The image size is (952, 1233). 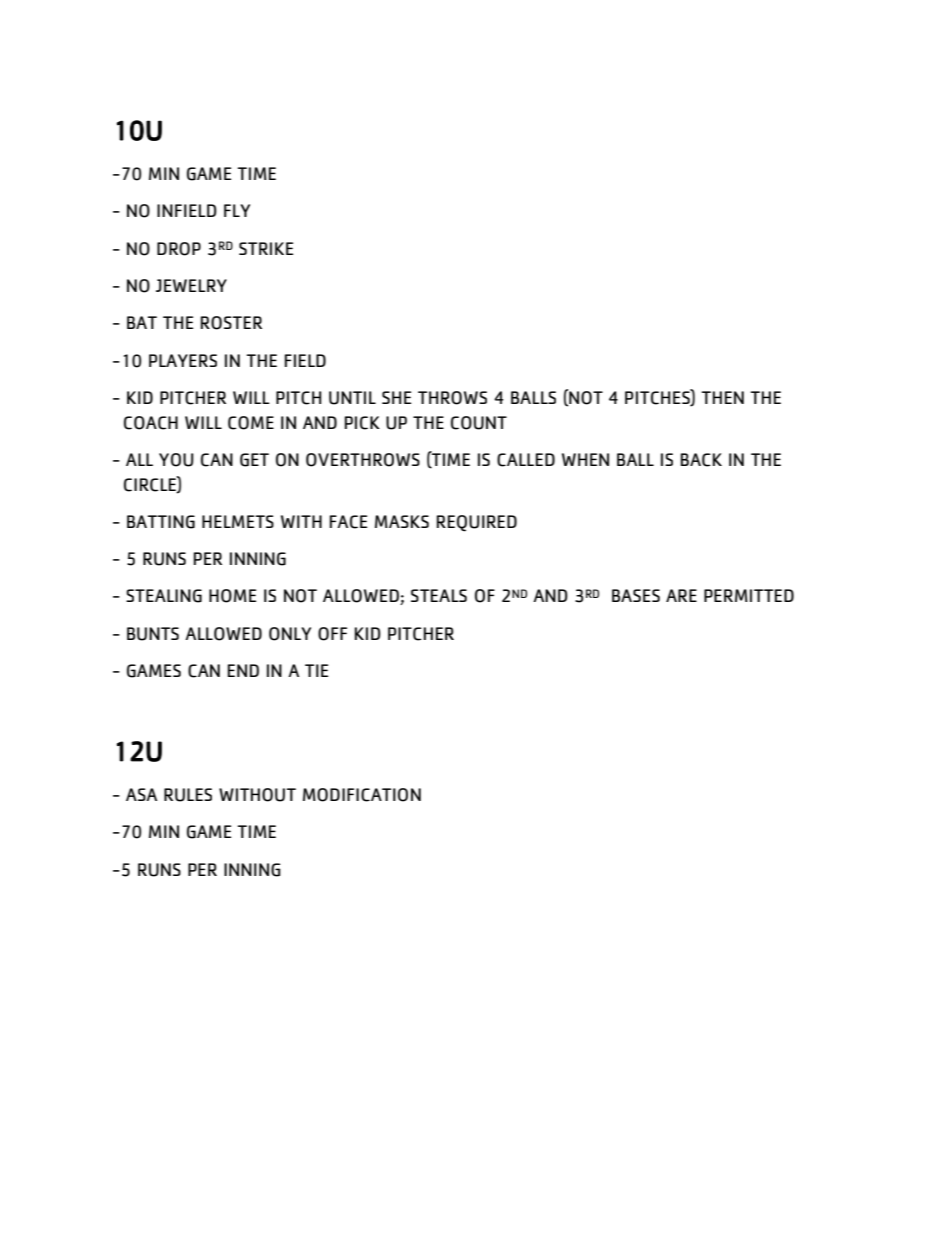 I want to click on BACK, so click(x=701, y=460).
